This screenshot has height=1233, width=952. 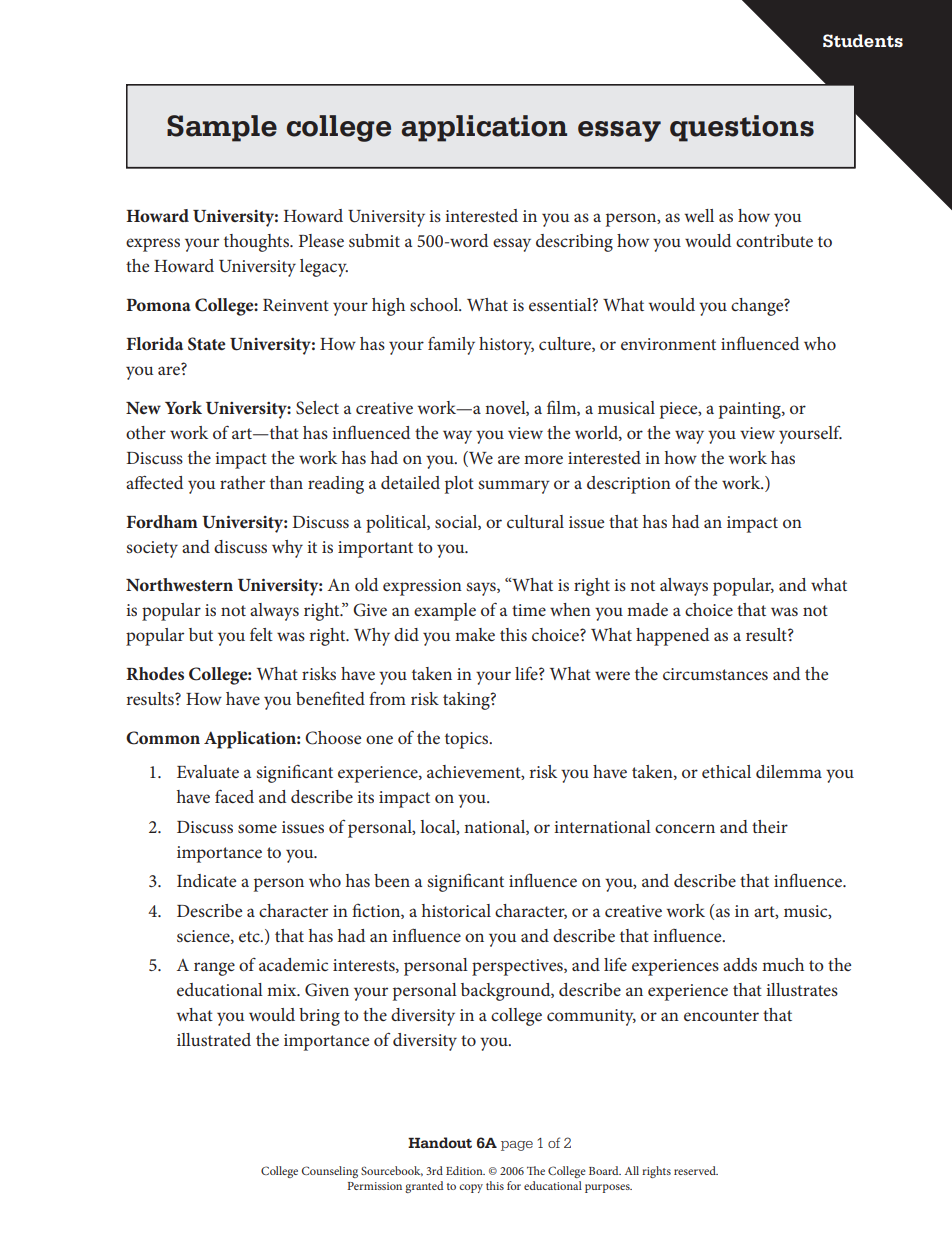 What do you see at coordinates (206, 880) in the screenshot?
I see `Indicate` at bounding box center [206, 880].
